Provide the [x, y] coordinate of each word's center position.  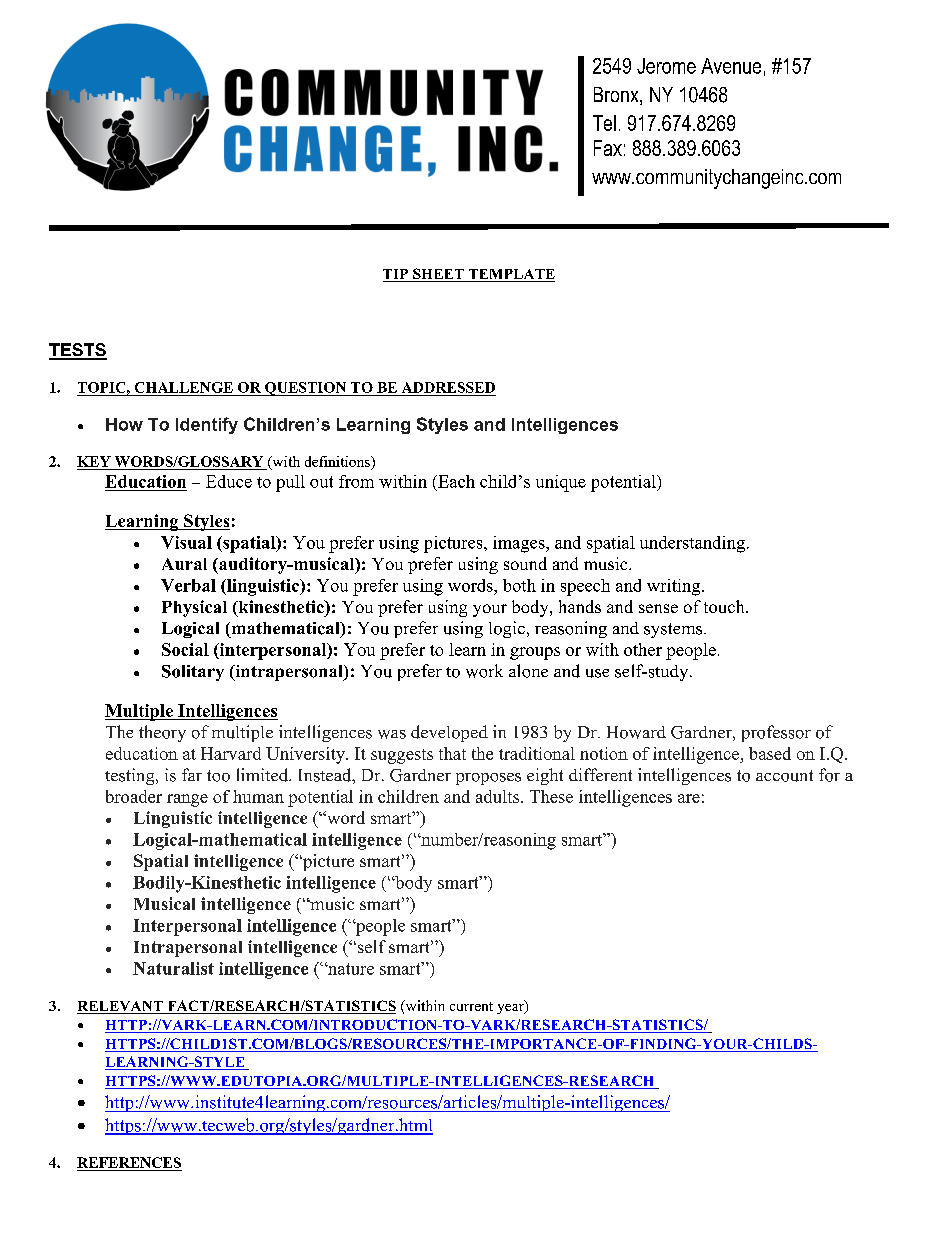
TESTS [78, 351]
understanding [692, 544]
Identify [207, 425]
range [187, 800]
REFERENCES [129, 1162]
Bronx [617, 96]
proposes [488, 779]
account [784, 776]
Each [455, 481]
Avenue [731, 66]
